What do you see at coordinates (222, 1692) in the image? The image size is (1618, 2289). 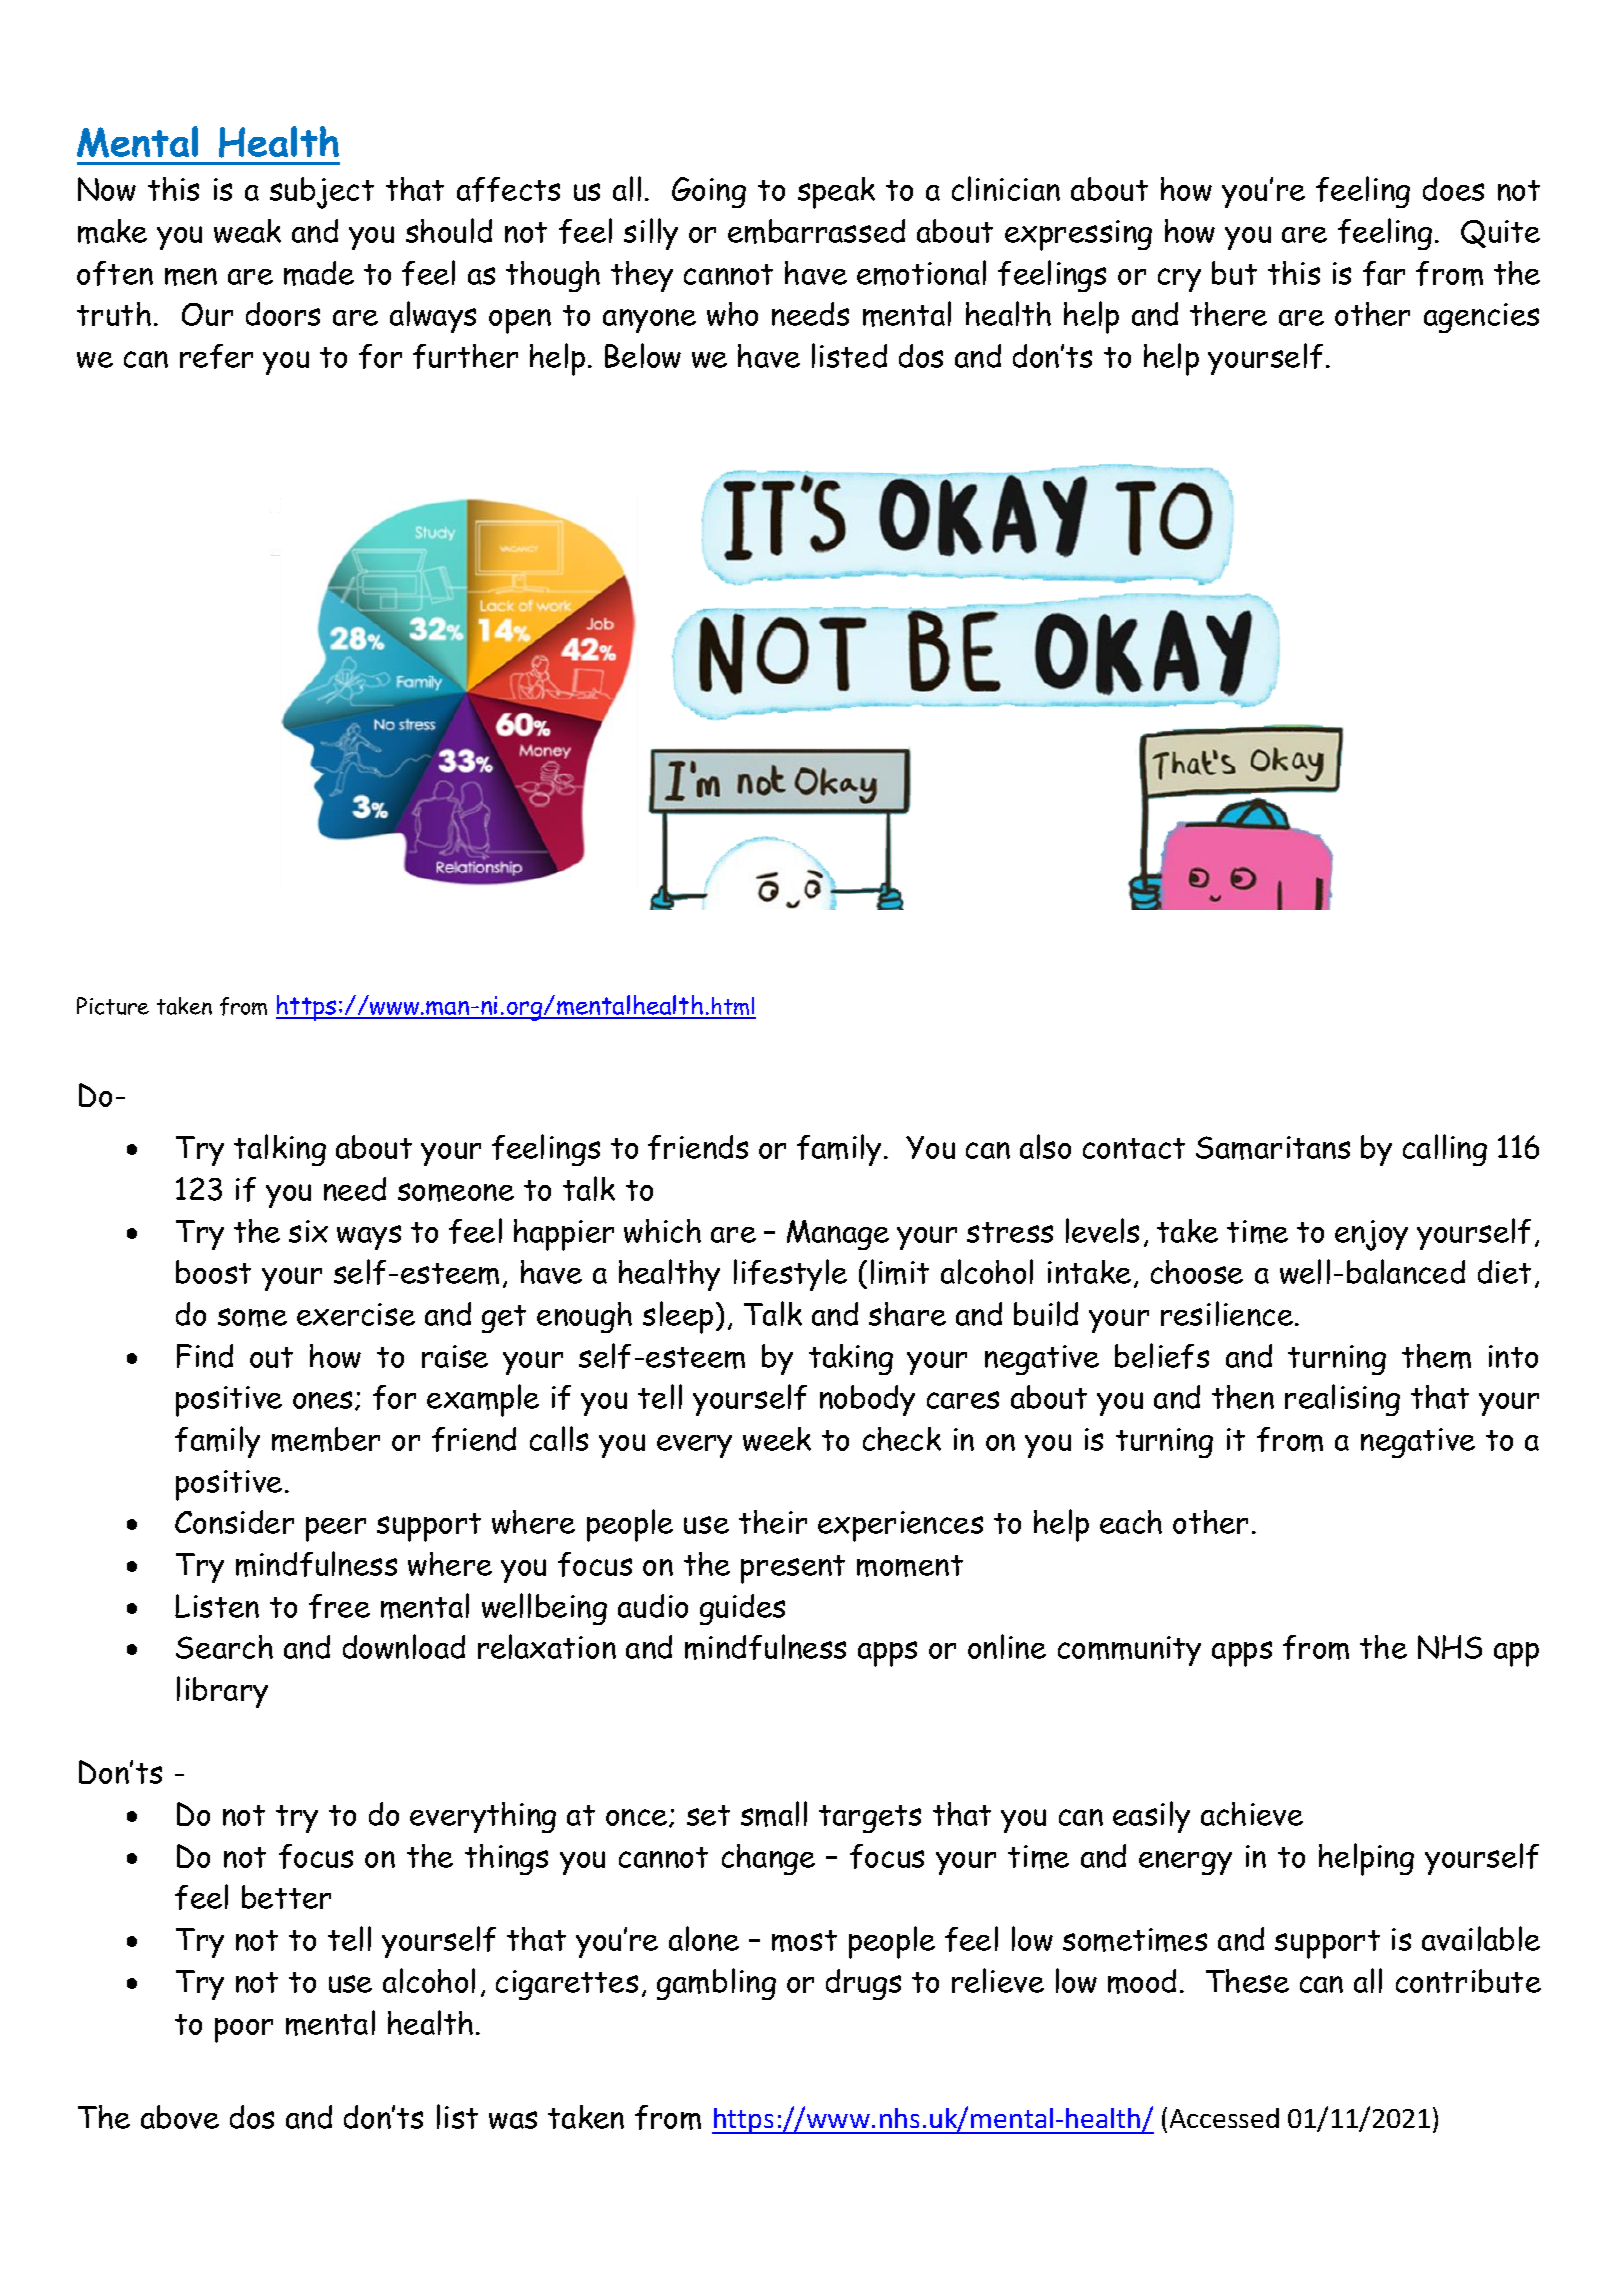 I see `library` at bounding box center [222, 1692].
